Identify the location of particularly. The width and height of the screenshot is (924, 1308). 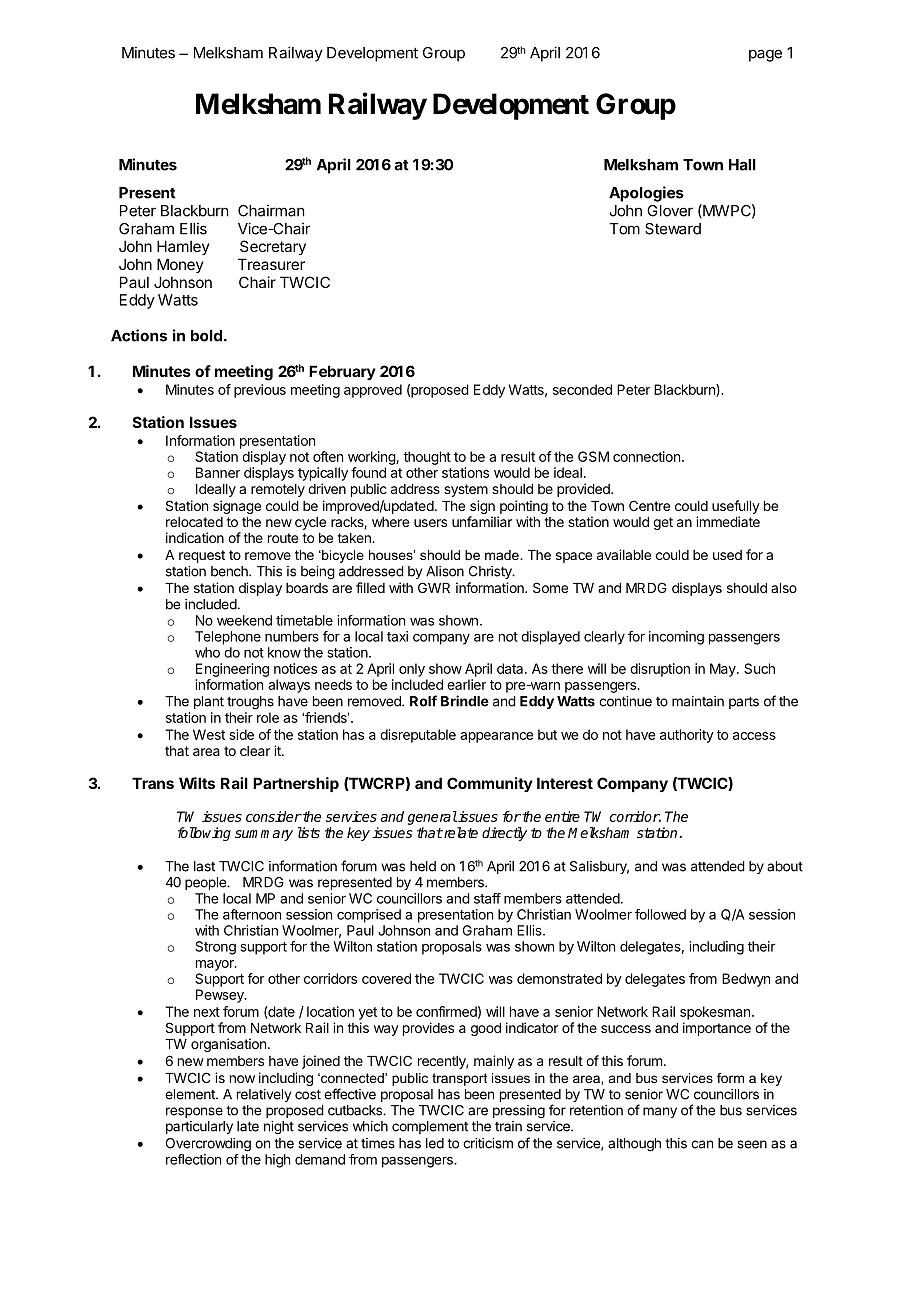
(199, 1127).
